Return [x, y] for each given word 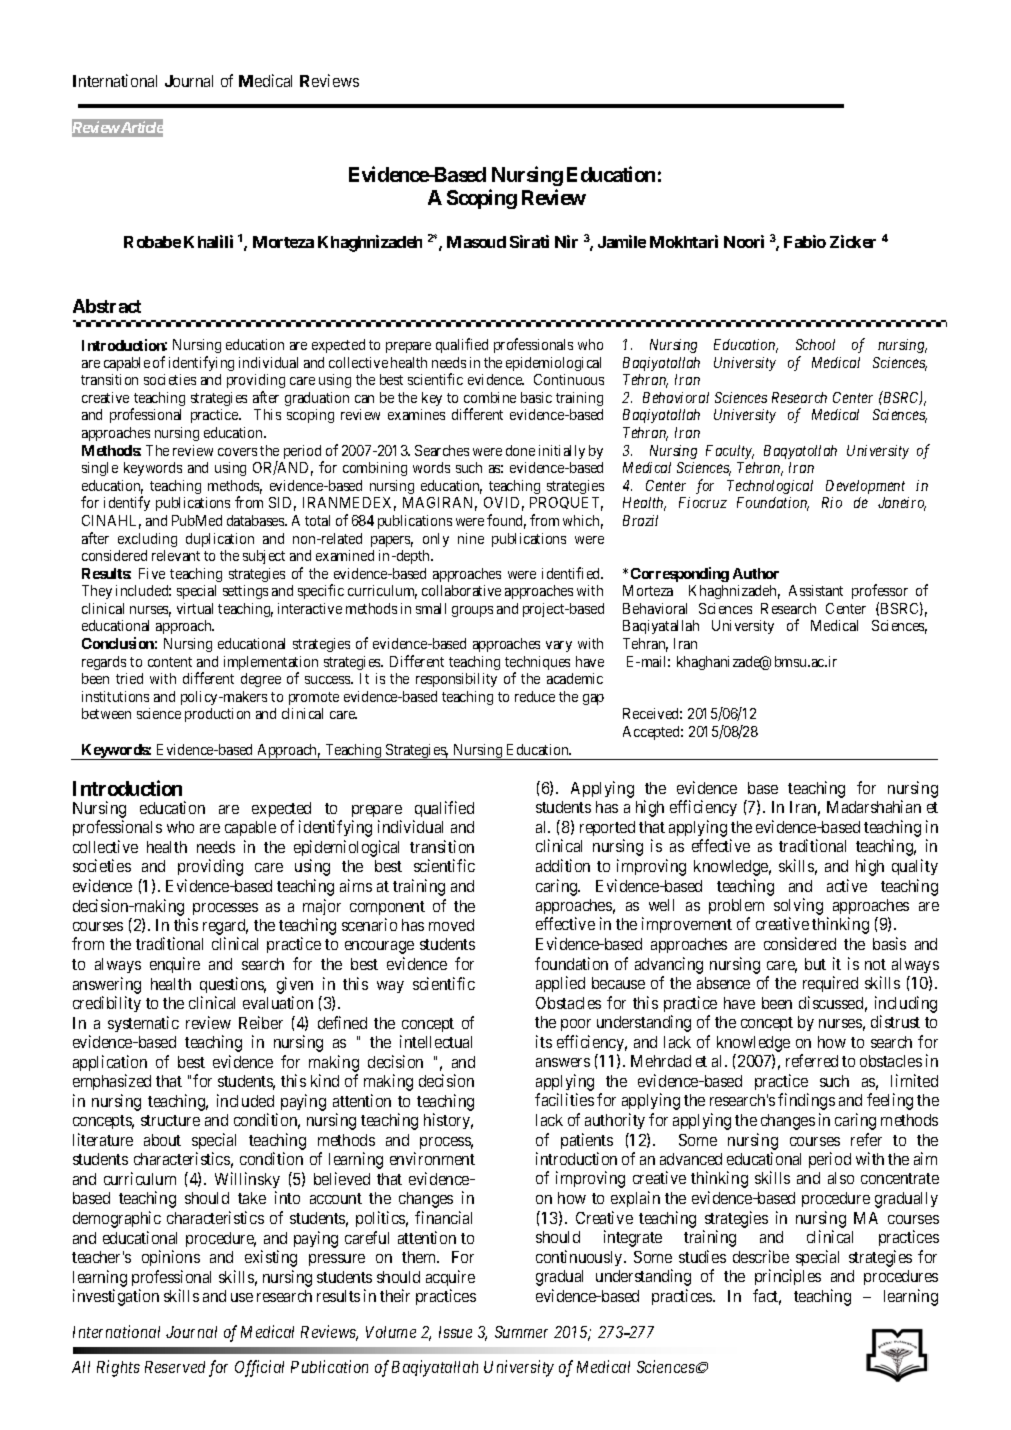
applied [560, 984]
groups [472, 611]
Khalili [208, 241]
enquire [175, 965]
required [830, 984]
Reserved [175, 1367]
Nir [566, 241]
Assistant [816, 590]
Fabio [805, 241]
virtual [195, 608]
